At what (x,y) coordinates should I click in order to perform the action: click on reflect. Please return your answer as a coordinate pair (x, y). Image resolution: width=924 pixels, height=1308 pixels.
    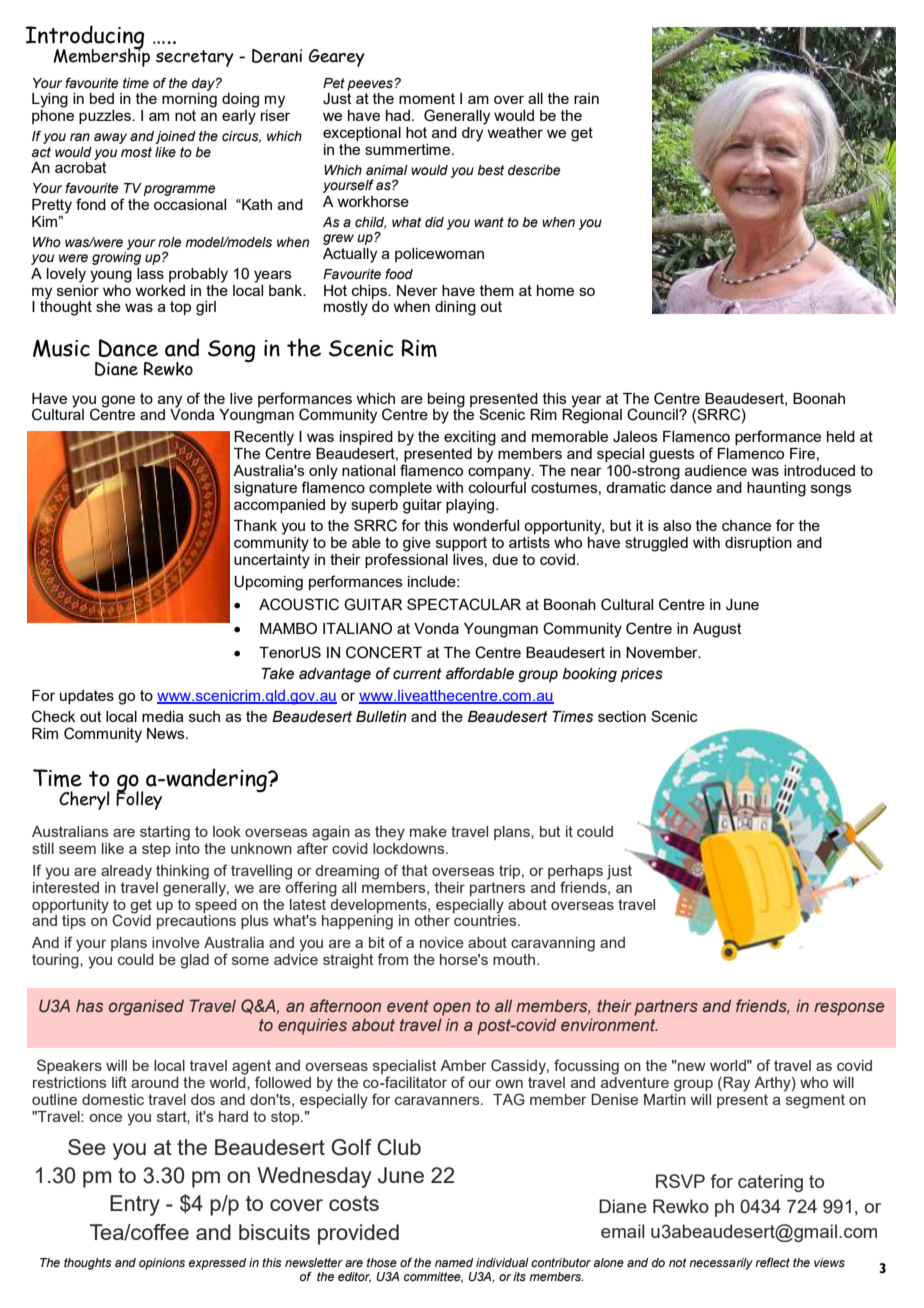
    Looking at the image, I should click on (772, 1262).
